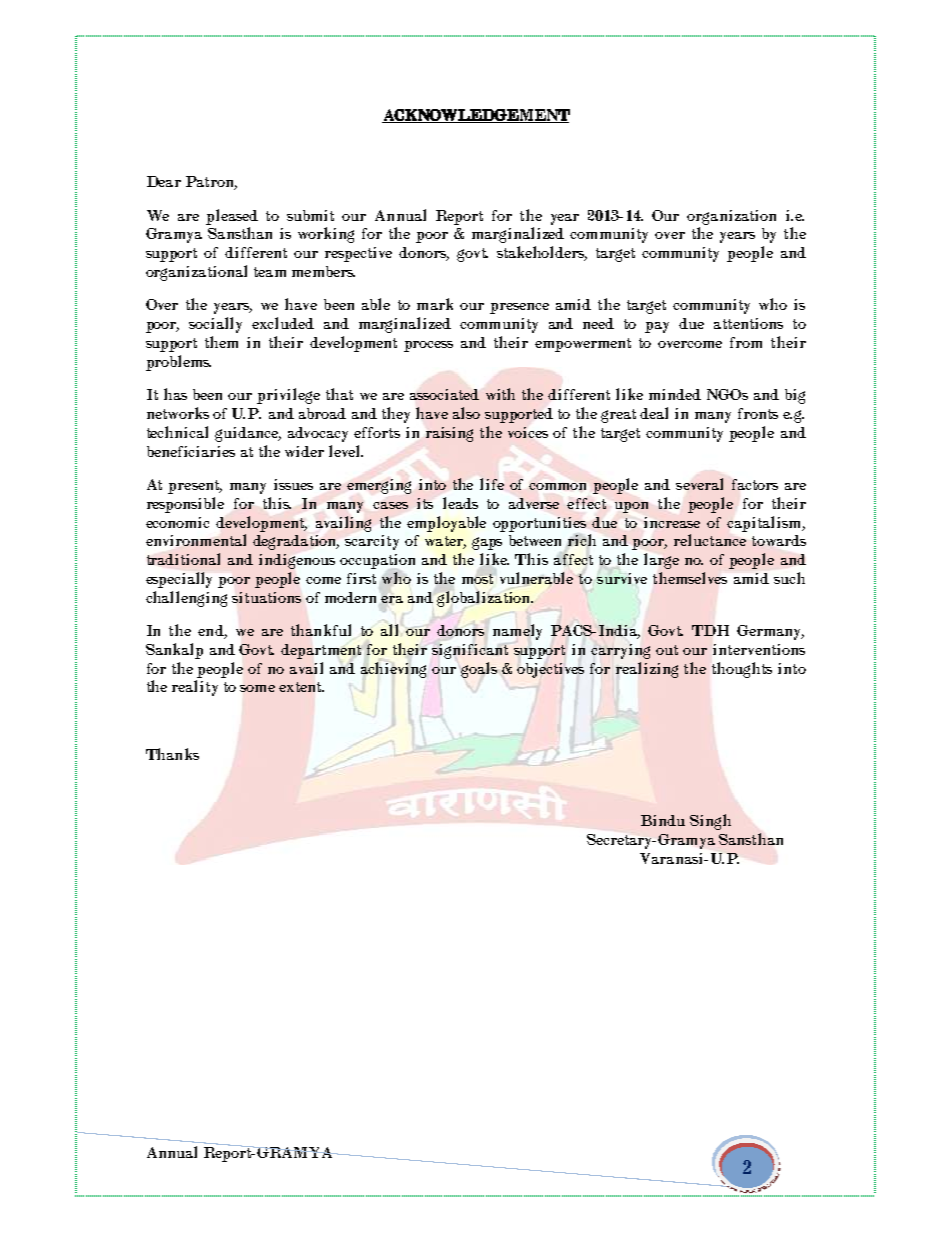 Image resolution: width=952 pixels, height=1233 pixels. I want to click on life, so click(492, 484).
